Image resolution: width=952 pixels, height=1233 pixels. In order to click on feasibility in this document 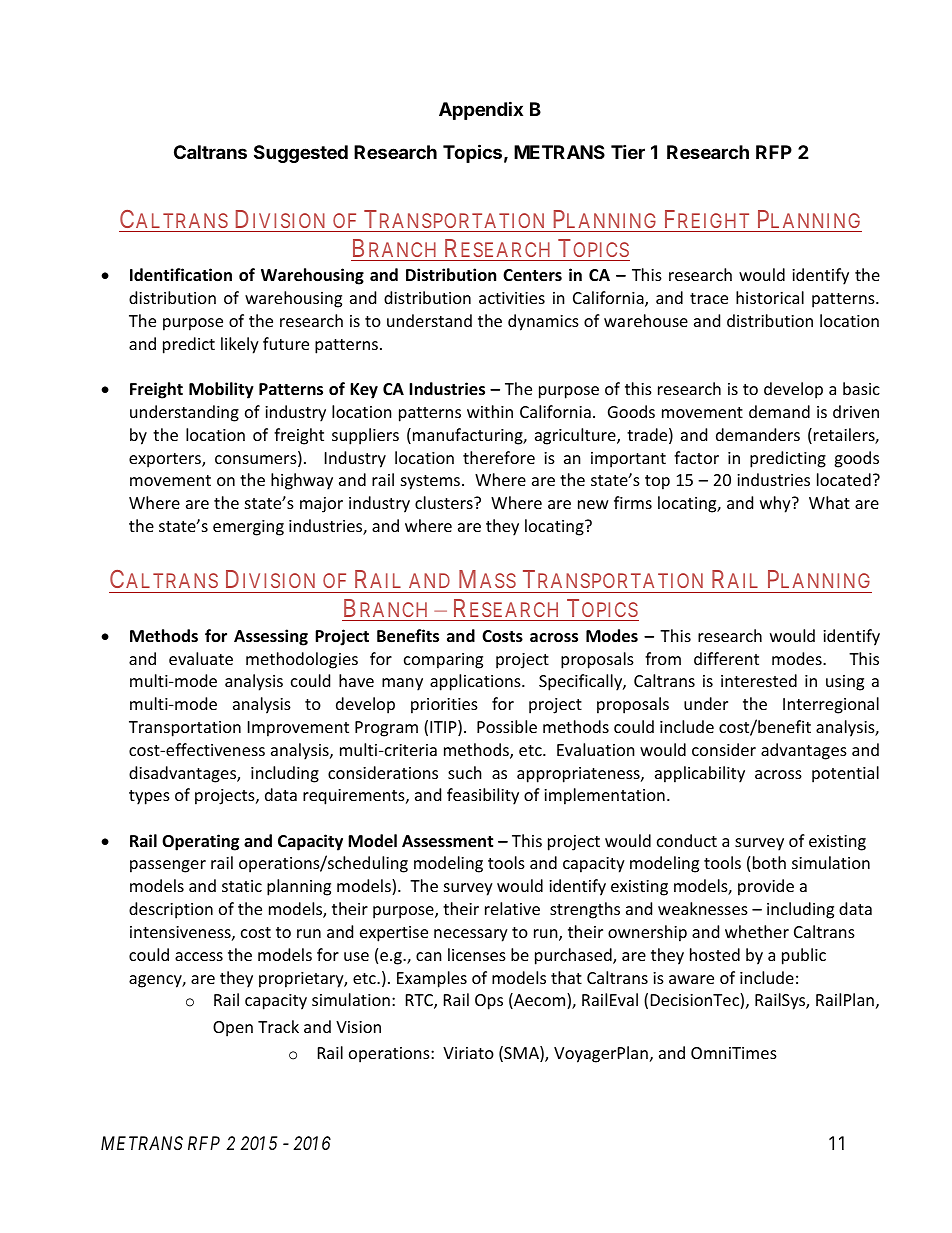, I will do `click(483, 796)`.
